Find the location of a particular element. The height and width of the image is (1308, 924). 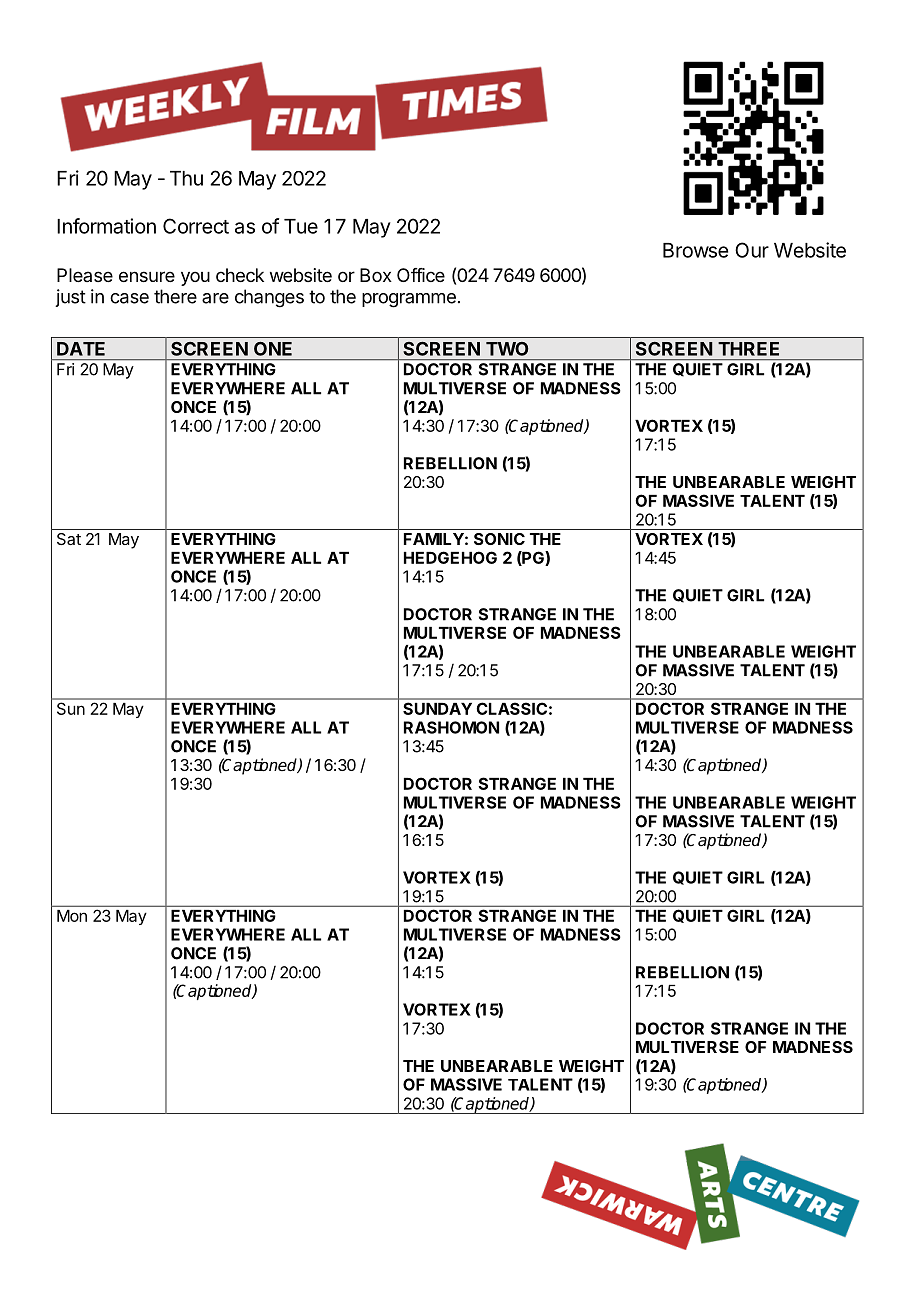

SONIC is located at coordinates (499, 539).
